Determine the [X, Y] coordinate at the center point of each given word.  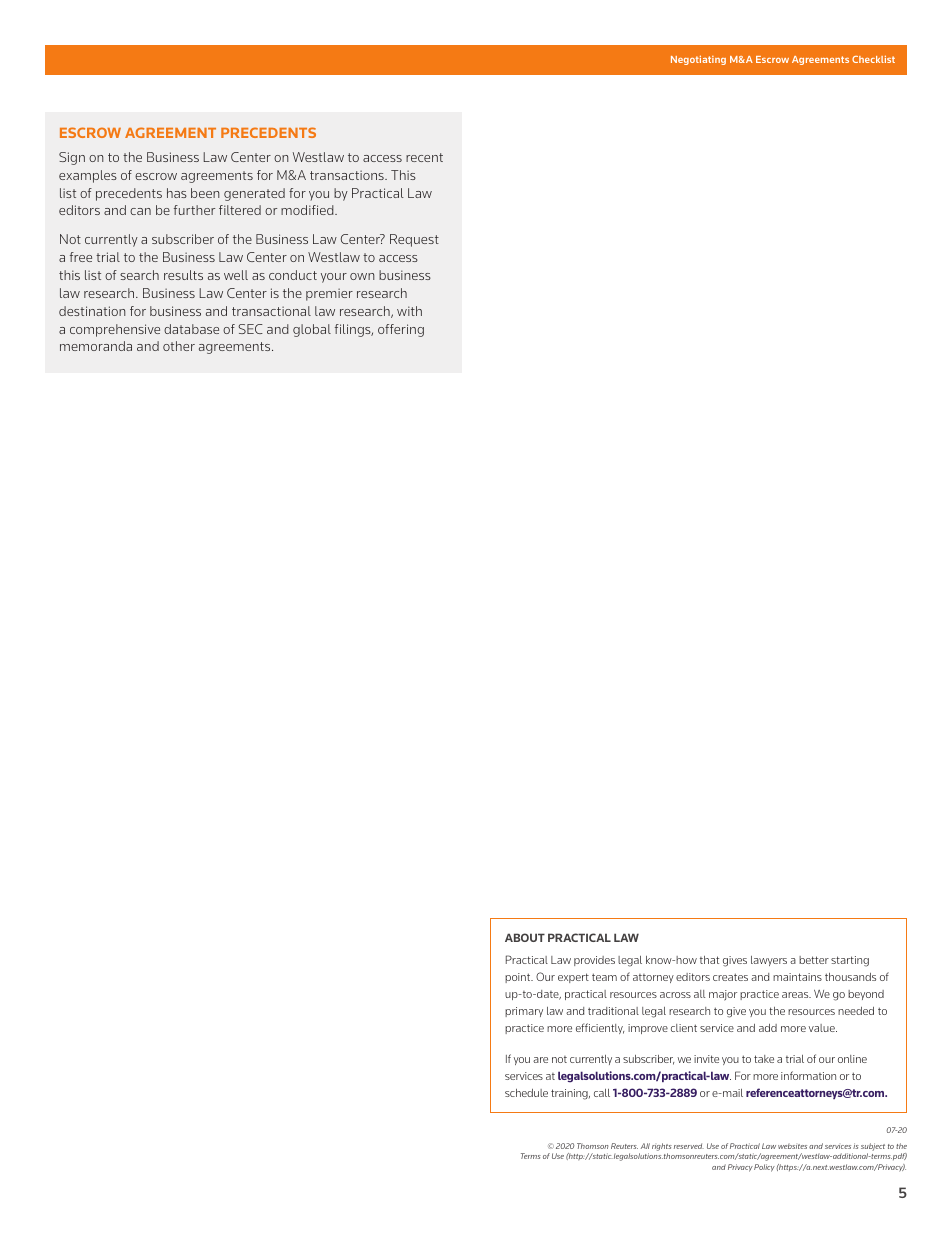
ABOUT [525, 937]
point [519, 978]
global [312, 330]
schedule [526, 1093]
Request [414, 240]
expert [573, 978]
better [814, 960]
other [179, 346]
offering [401, 330]
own [362, 276]
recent [424, 157]
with [409, 311]
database [191, 329]
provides [594, 961]
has [177, 193]
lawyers [769, 961]
